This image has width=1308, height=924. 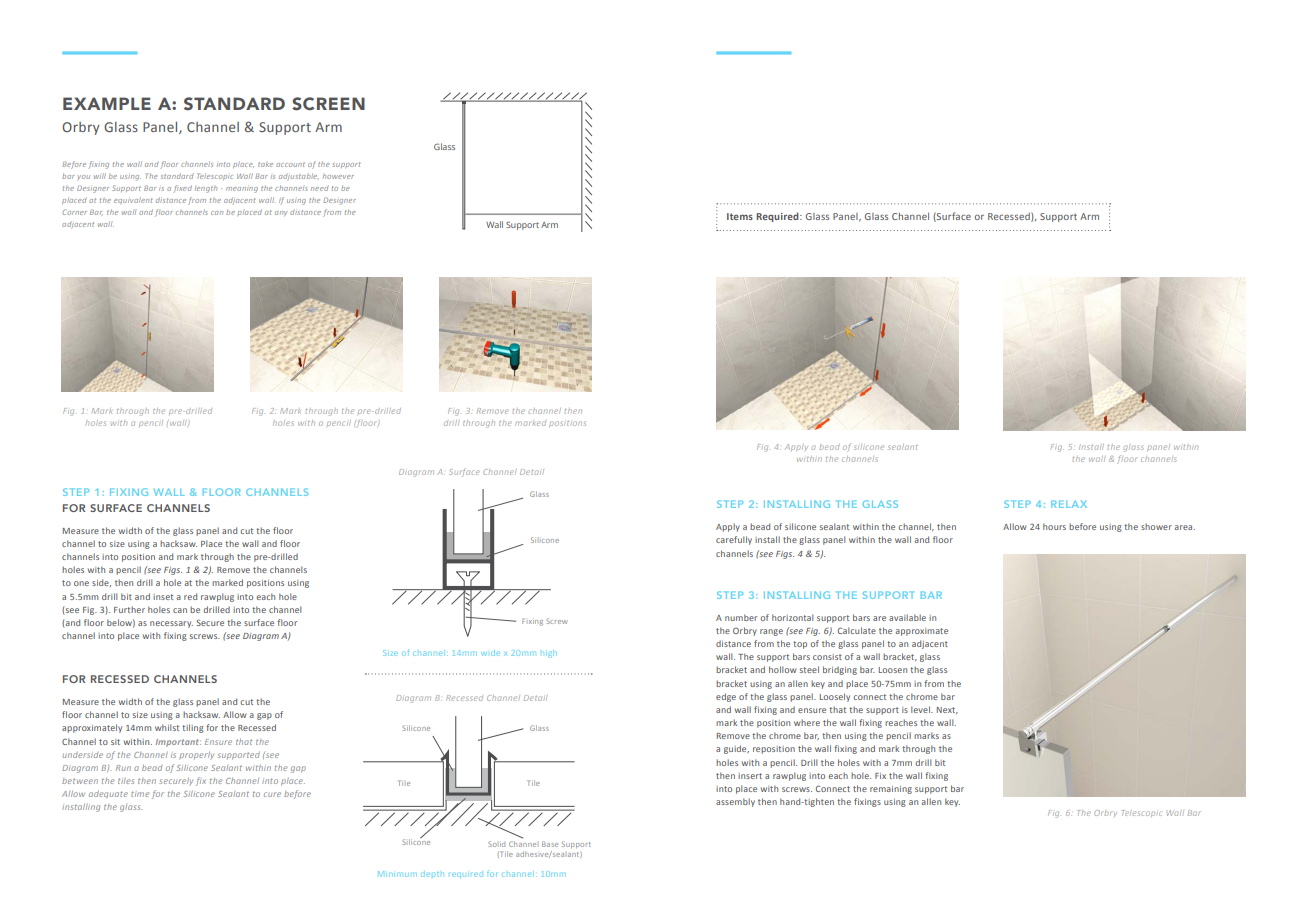 I want to click on shower, so click(x=1156, y=526).
